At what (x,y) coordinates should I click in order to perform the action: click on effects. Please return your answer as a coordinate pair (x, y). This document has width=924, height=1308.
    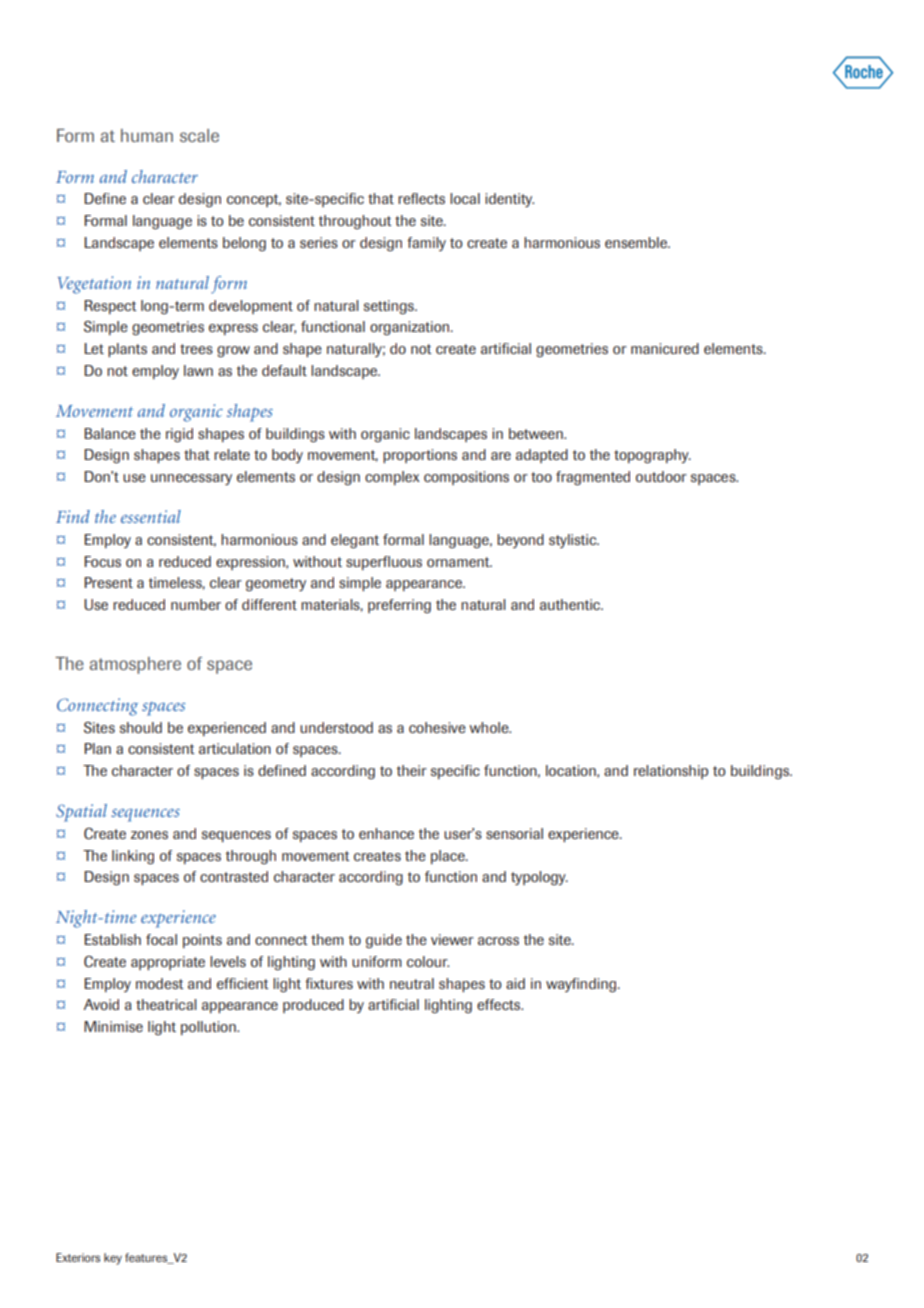
    Looking at the image, I should click on (500, 1004).
